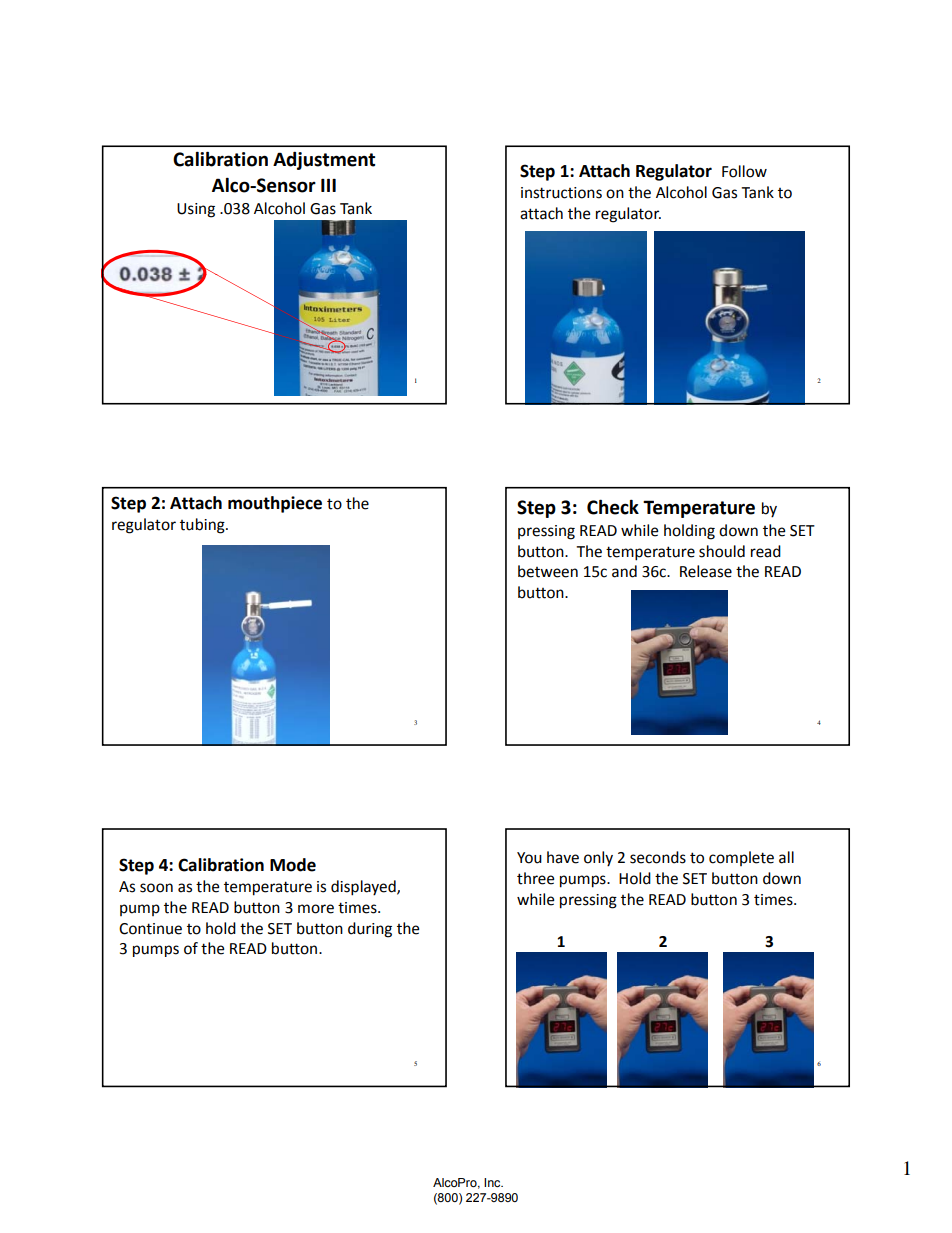 This document has height=1233, width=952. Describe the element at coordinates (741, 858) in the document. I see `complete` at that location.
